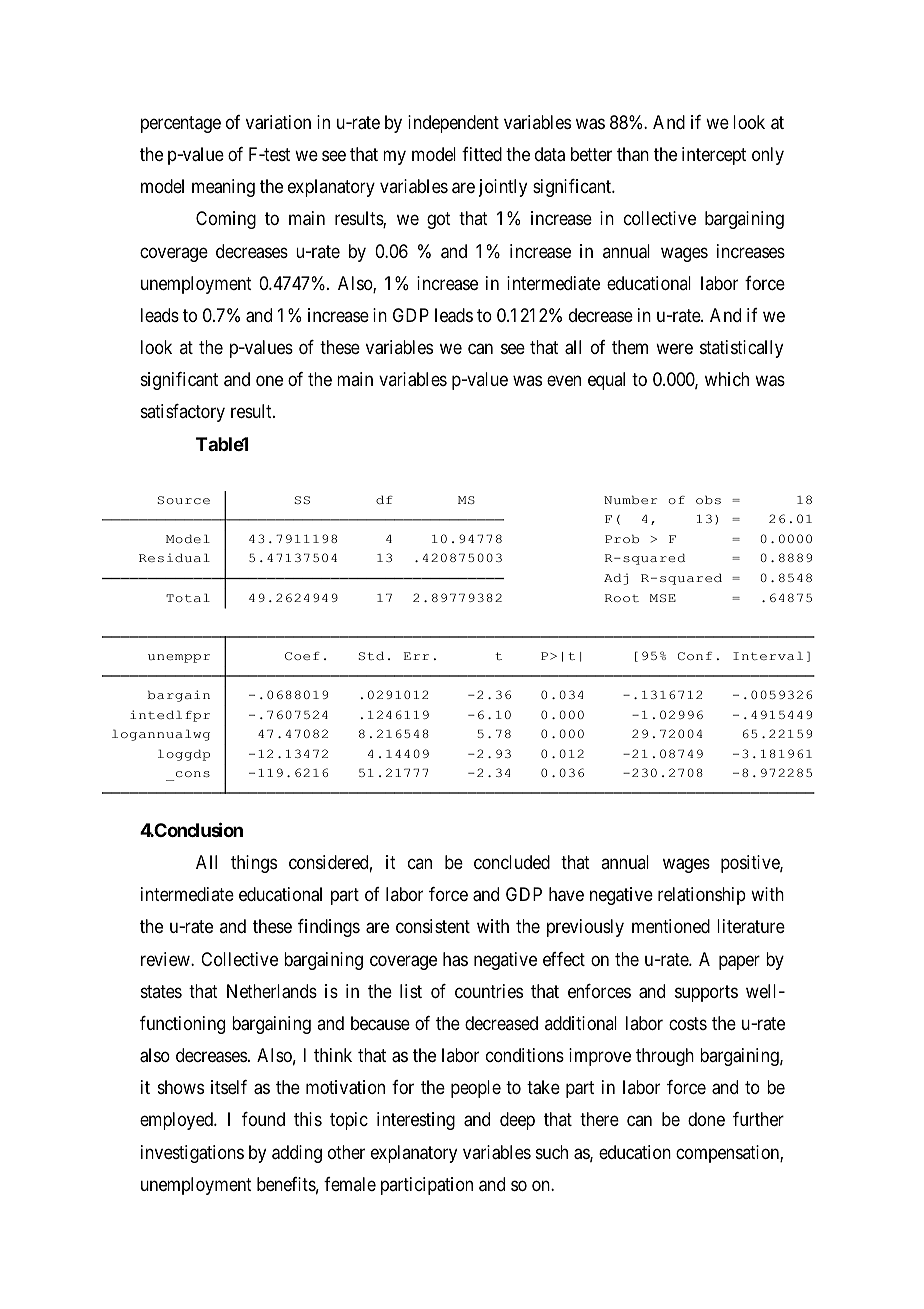 The width and height of the screenshot is (924, 1309). I want to click on Err, so click(416, 656).
